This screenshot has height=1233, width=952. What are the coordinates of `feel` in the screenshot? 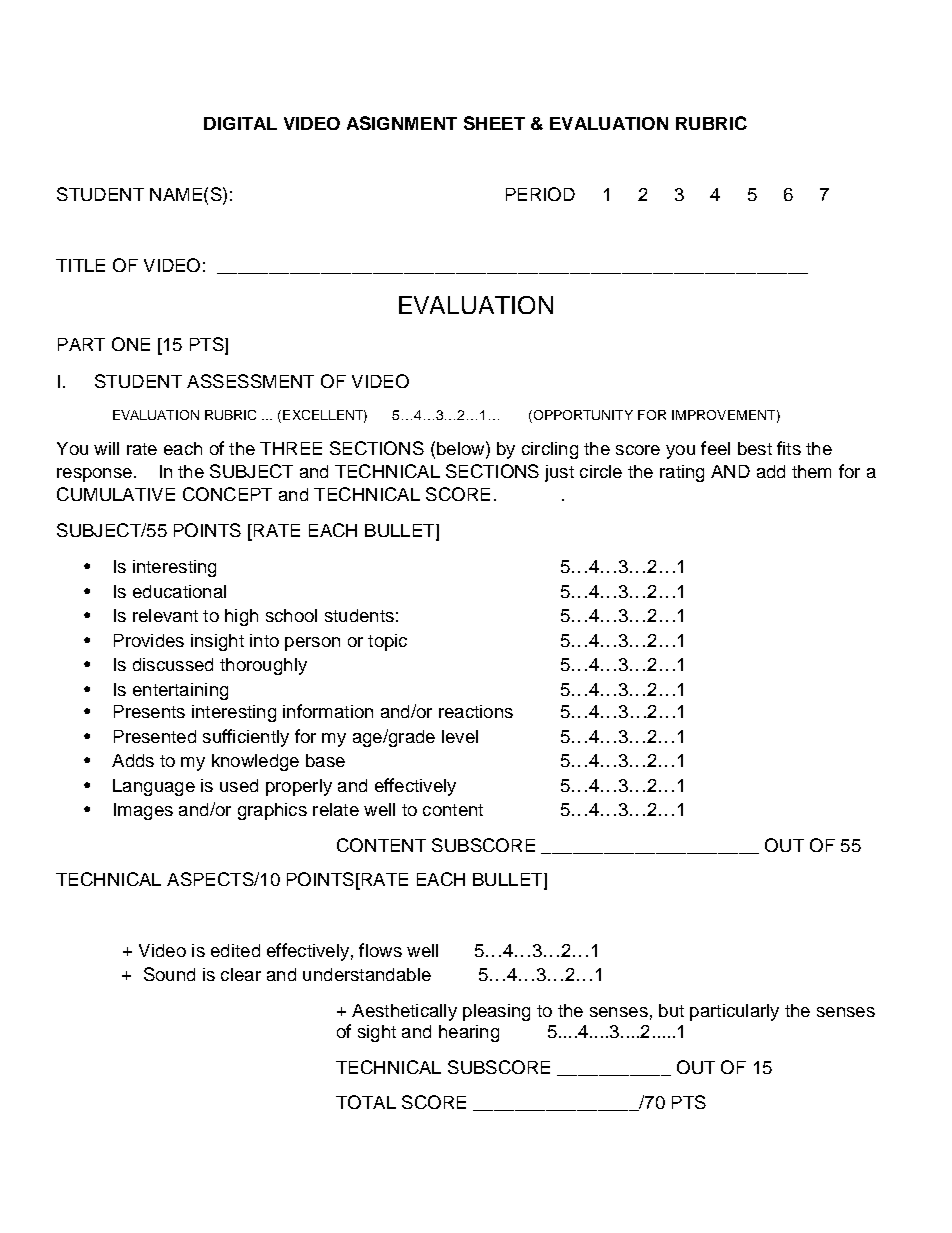 It's located at (715, 448).
